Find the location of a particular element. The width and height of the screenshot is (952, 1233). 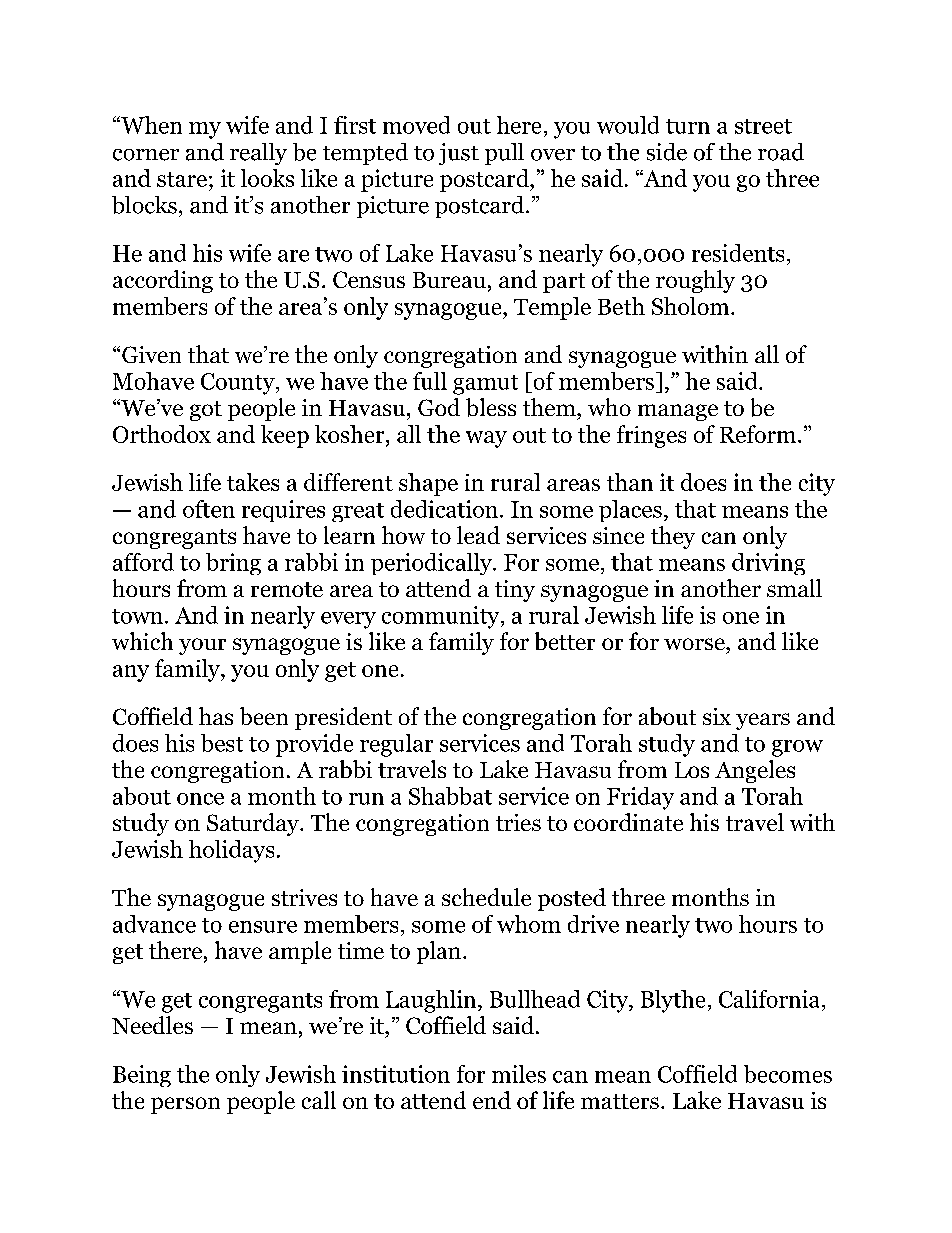

way is located at coordinates (486, 439).
